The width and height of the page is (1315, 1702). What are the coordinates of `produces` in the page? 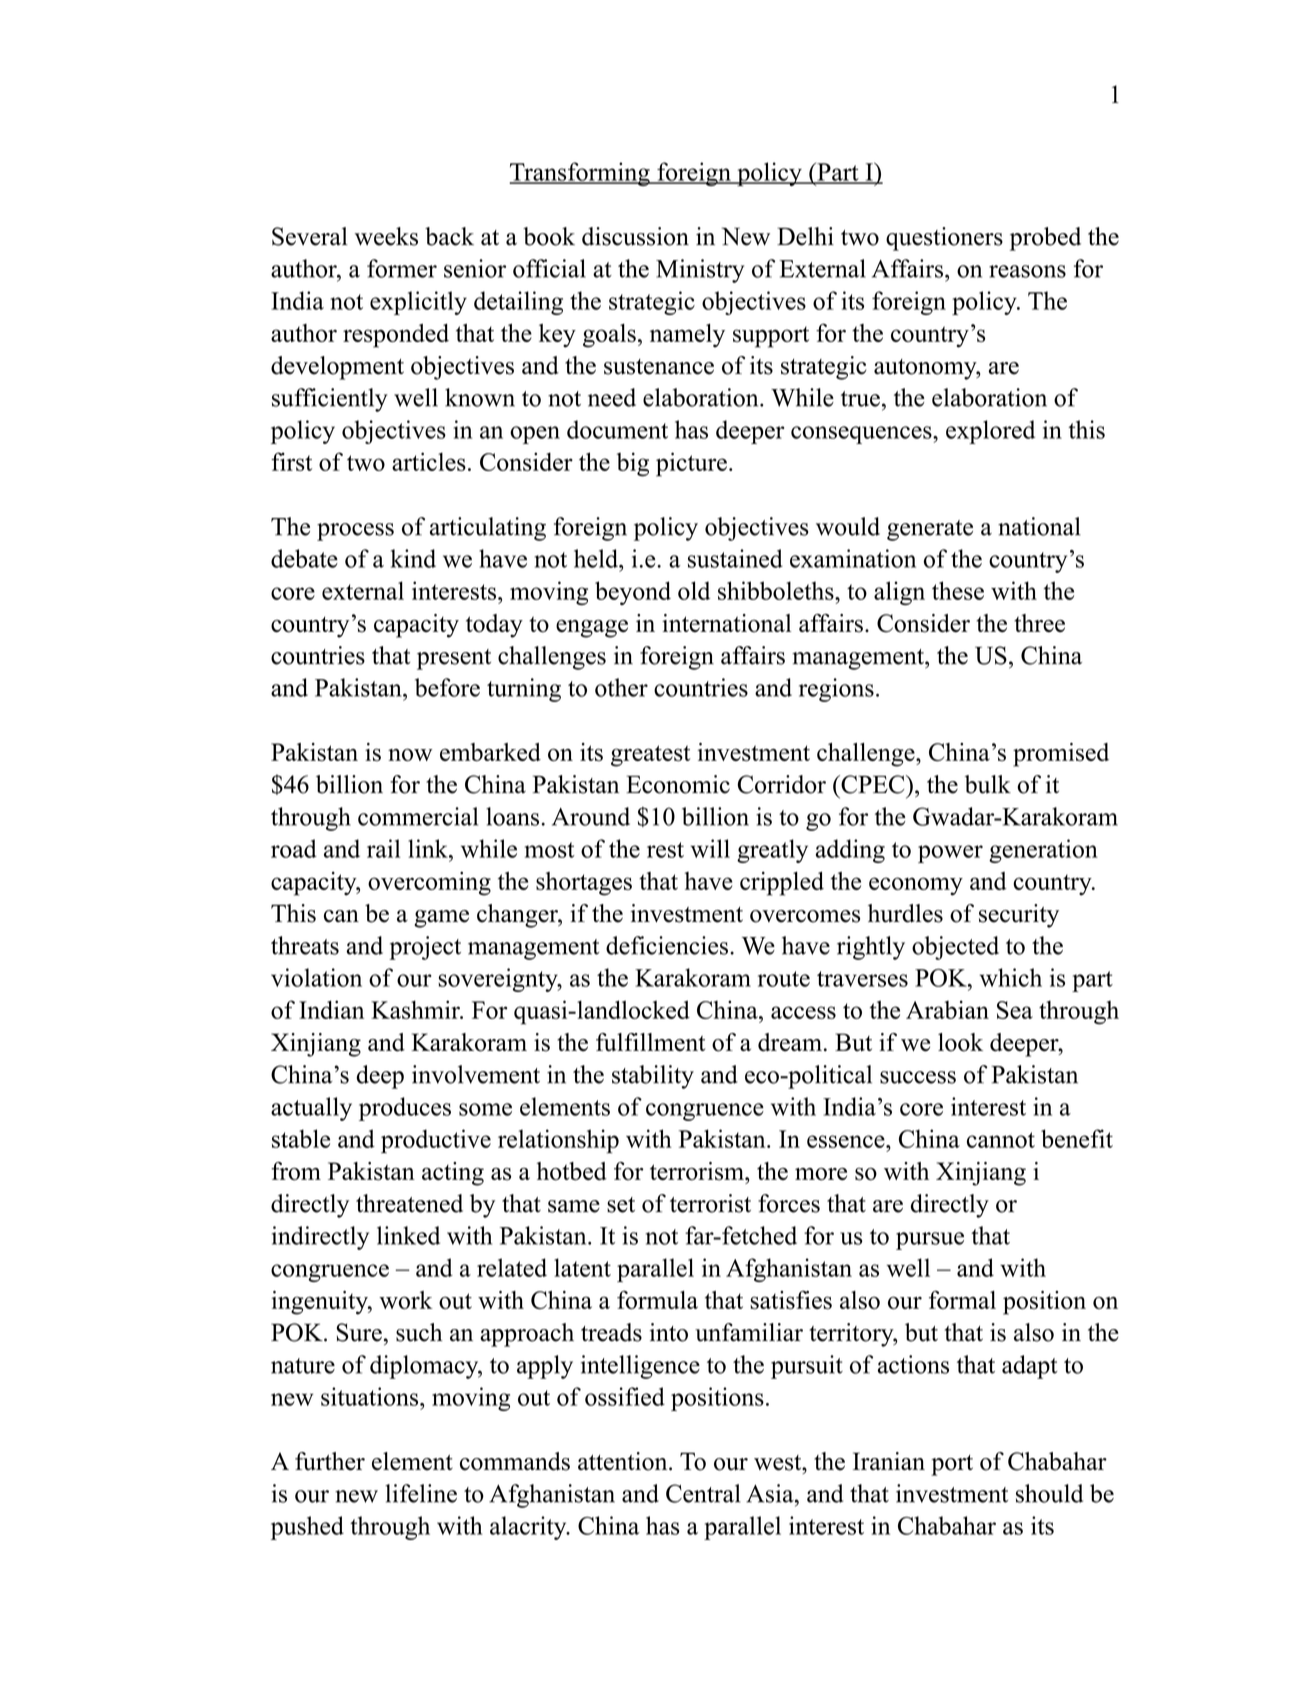 It's located at (405, 1109).
